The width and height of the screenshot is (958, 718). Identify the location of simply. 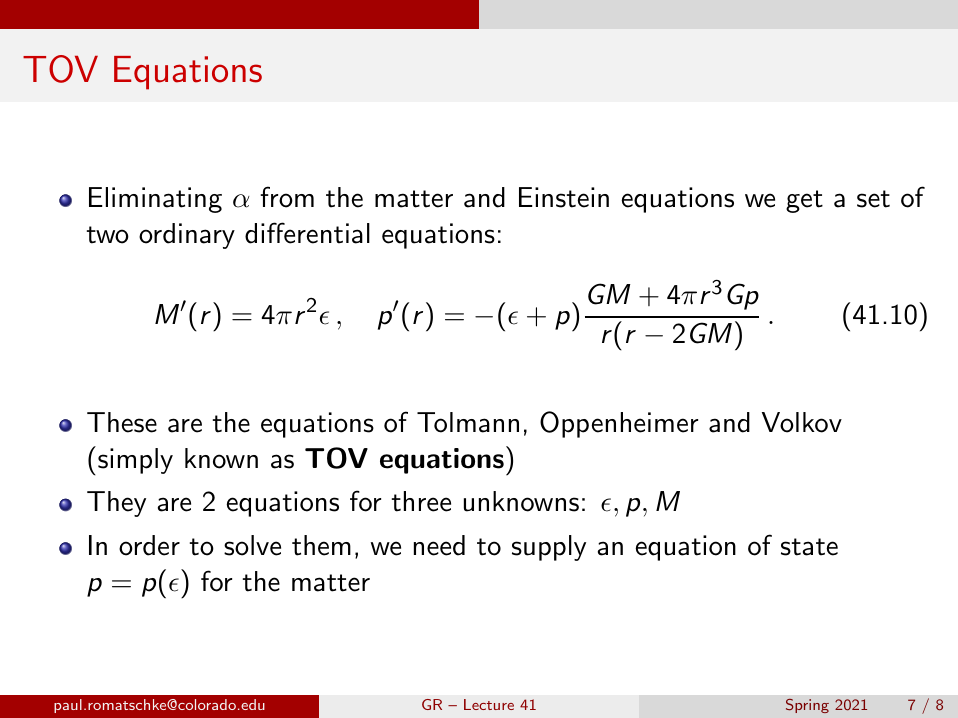
(135, 461).
